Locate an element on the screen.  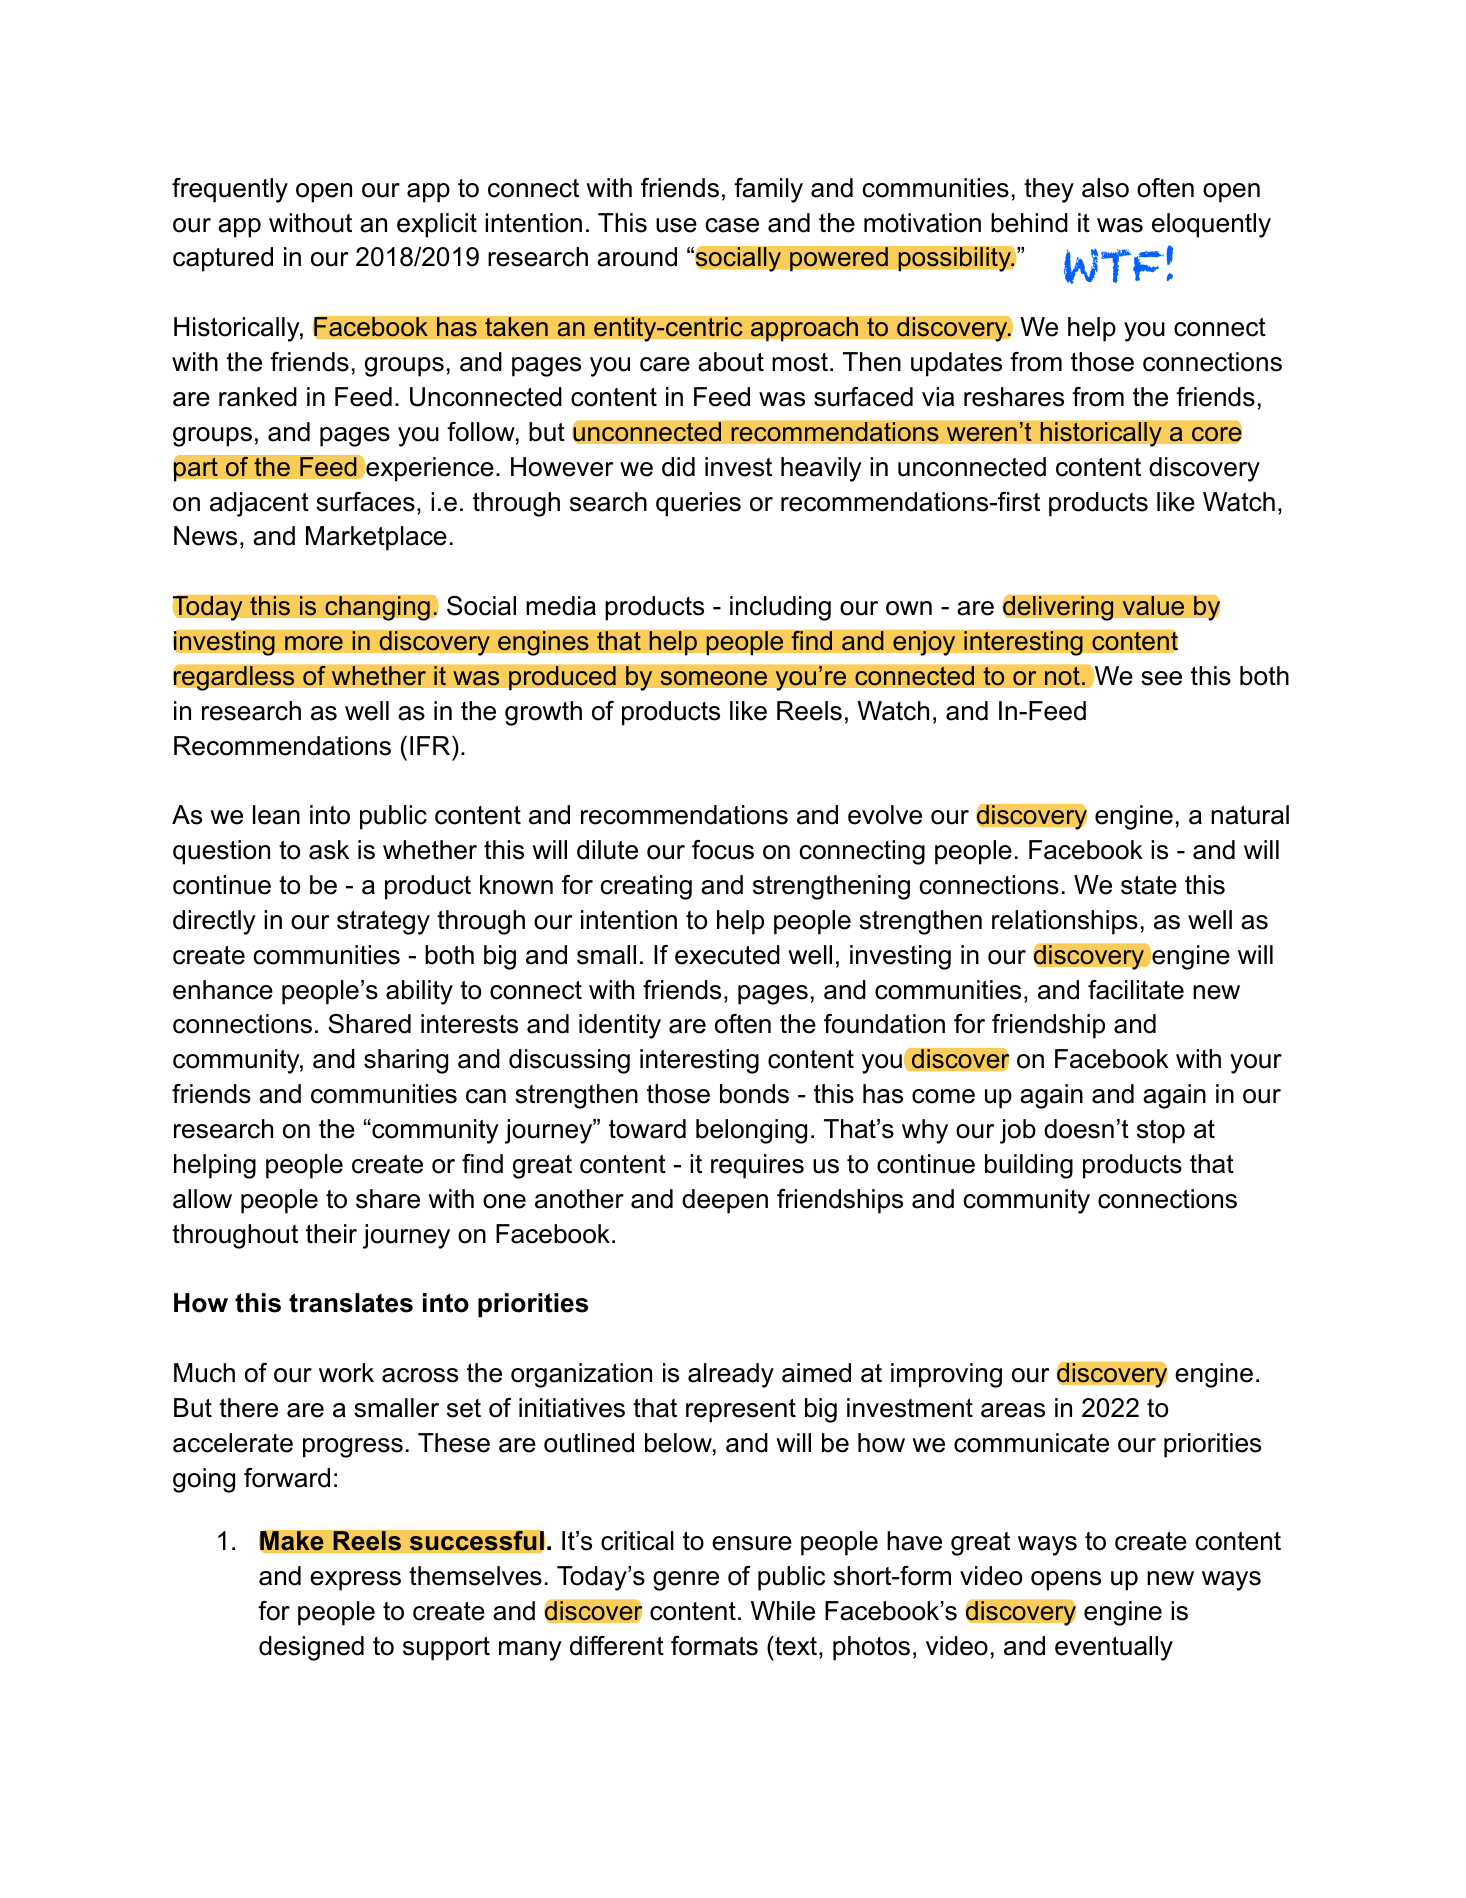
stop is located at coordinates (1161, 1132).
